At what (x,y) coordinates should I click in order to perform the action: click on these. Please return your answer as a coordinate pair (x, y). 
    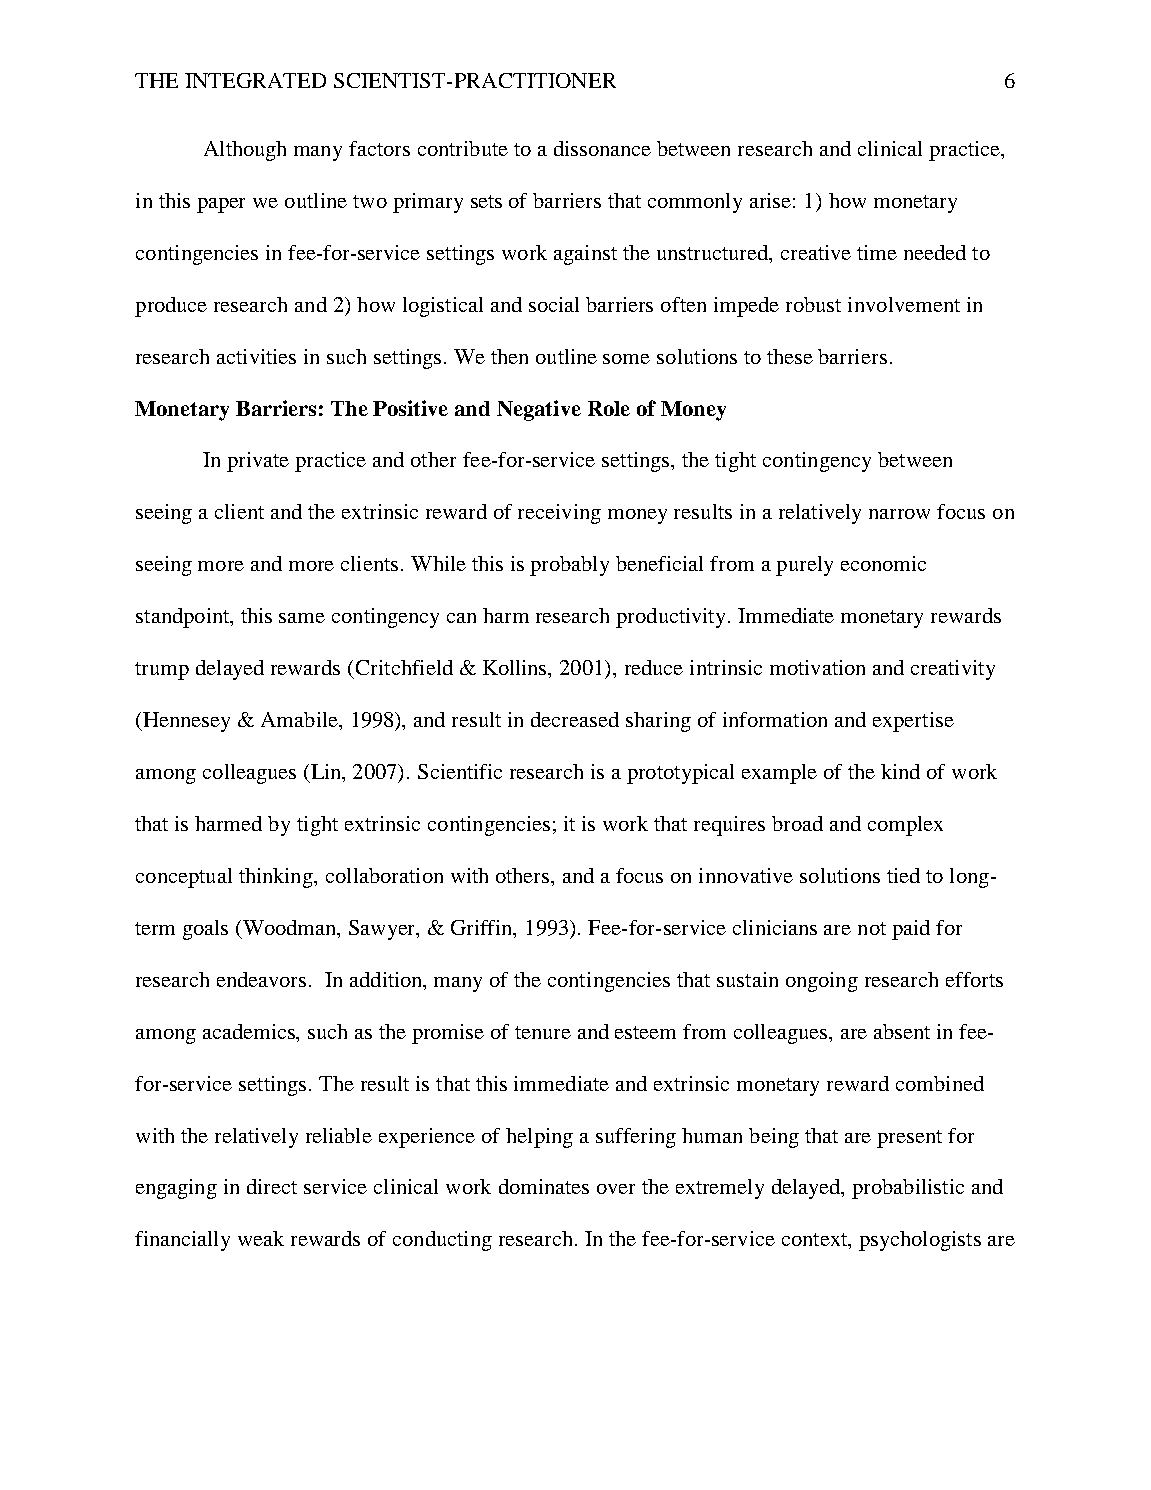
    Looking at the image, I should click on (790, 356).
